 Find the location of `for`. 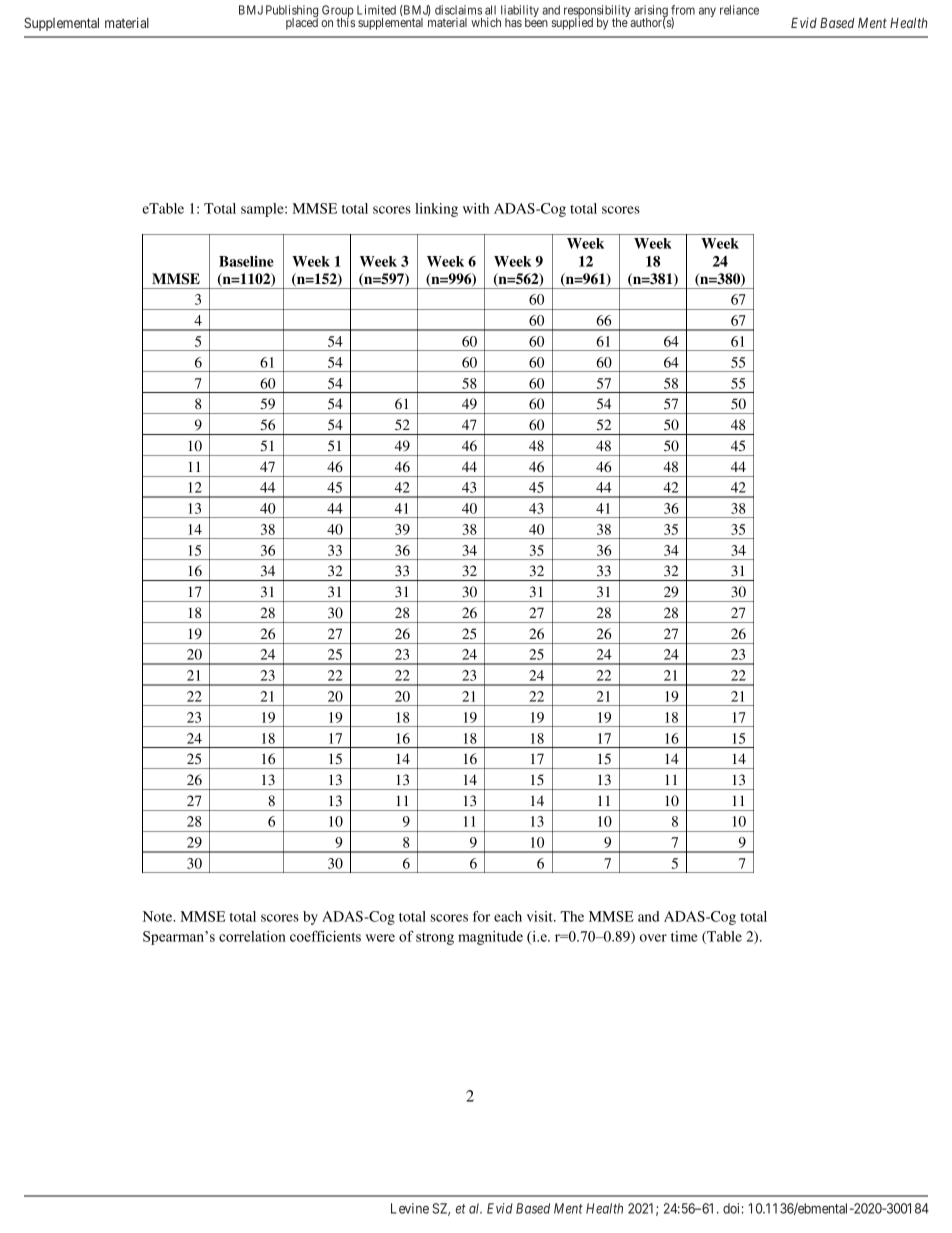

for is located at coordinates (481, 916).
